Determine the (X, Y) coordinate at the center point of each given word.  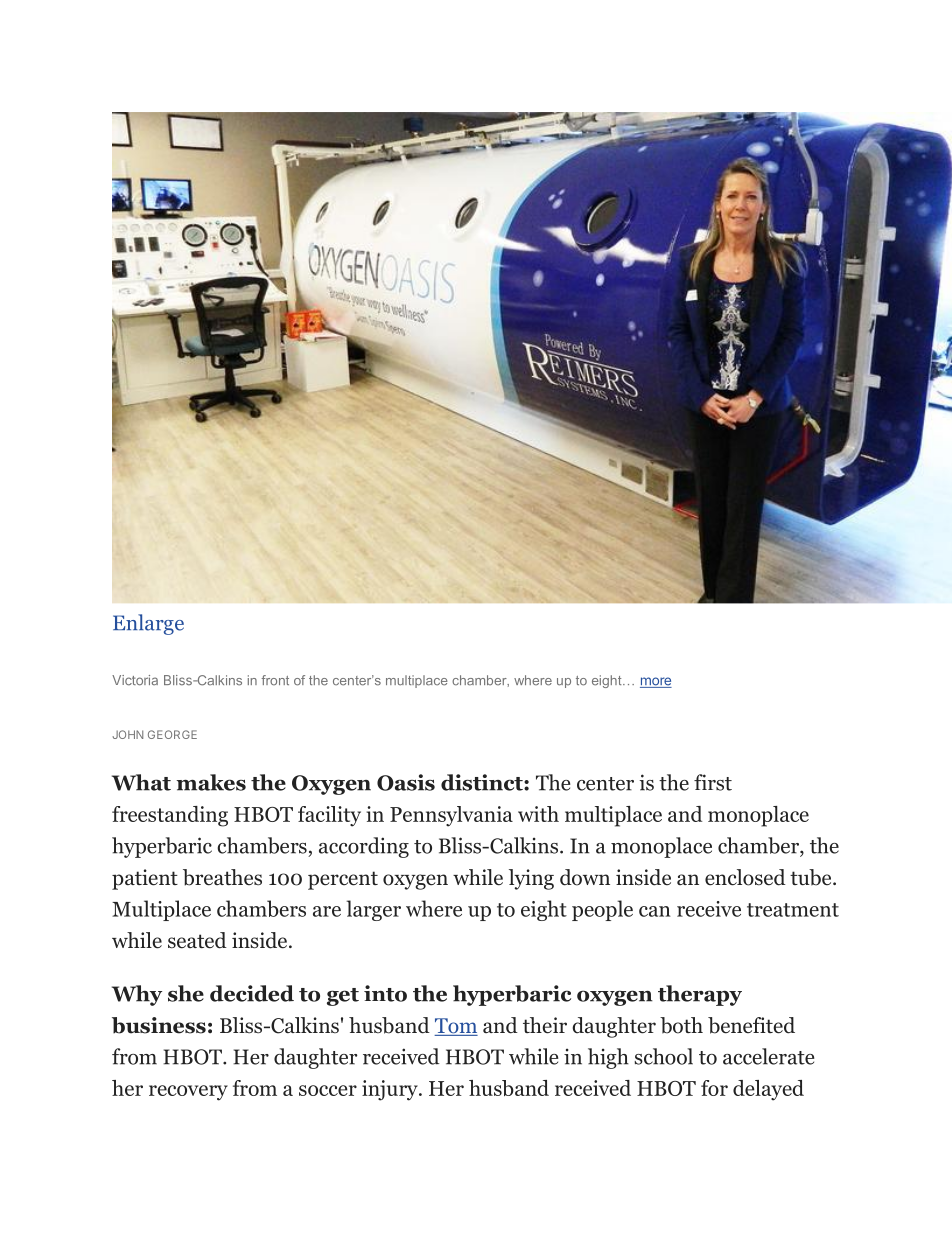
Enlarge (148, 624)
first (713, 782)
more (656, 682)
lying (531, 879)
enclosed (745, 877)
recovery (188, 1093)
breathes (222, 877)
